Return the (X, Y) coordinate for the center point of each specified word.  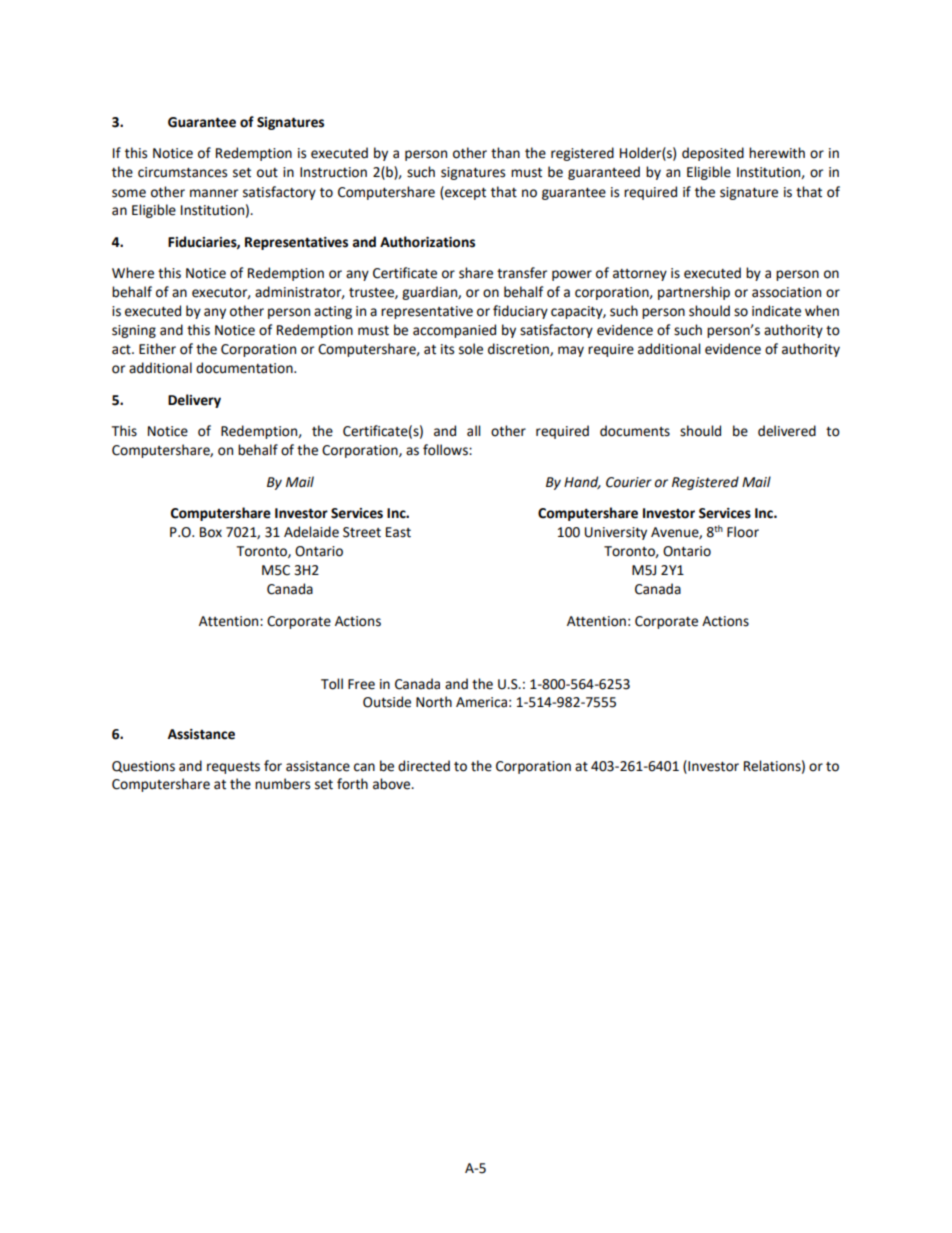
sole (471, 349)
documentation (245, 368)
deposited (713, 154)
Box (211, 532)
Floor (743, 532)
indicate (776, 311)
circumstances (182, 172)
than (505, 153)
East (398, 532)
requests (233, 768)
